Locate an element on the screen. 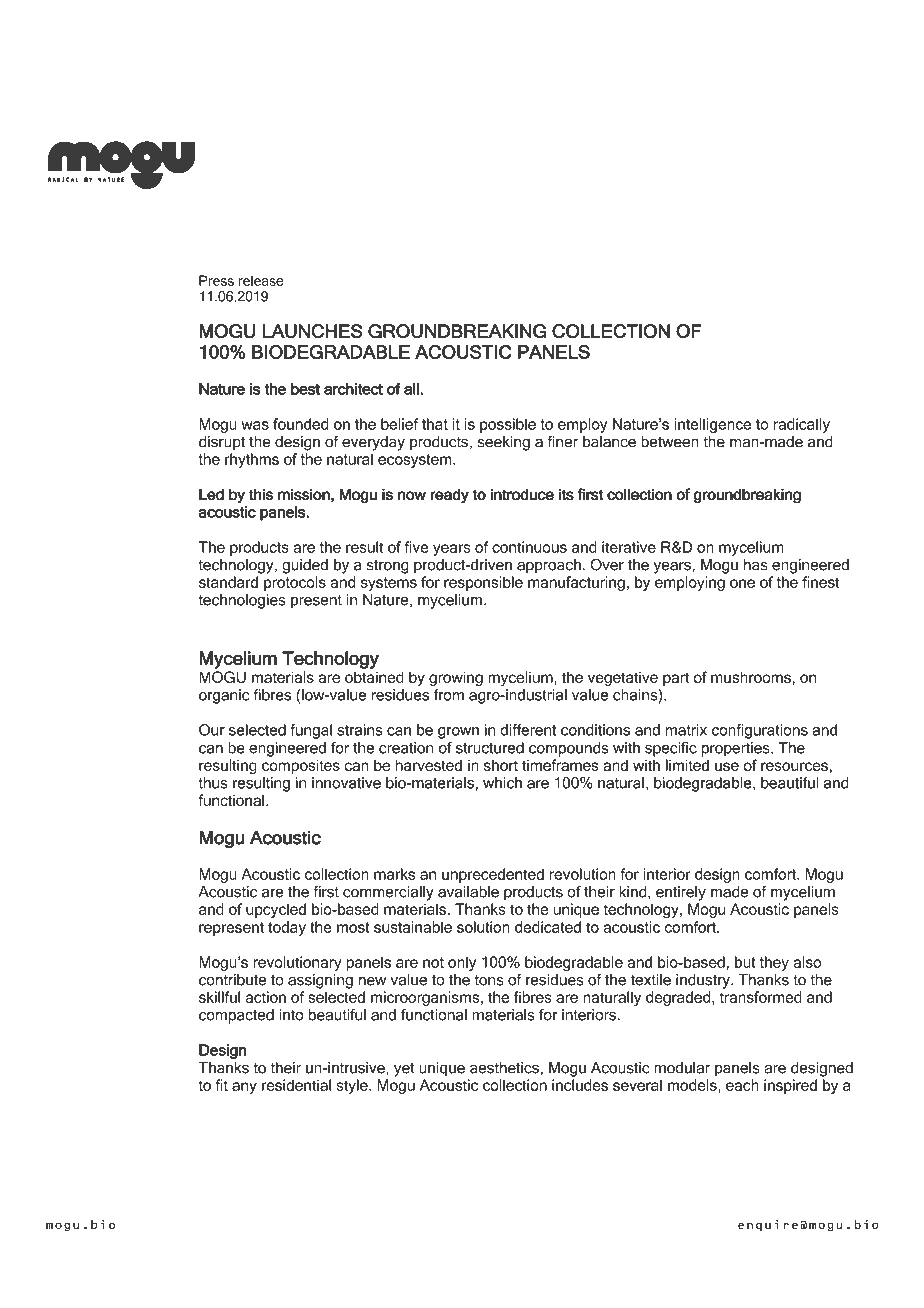  which is located at coordinates (502, 783).
